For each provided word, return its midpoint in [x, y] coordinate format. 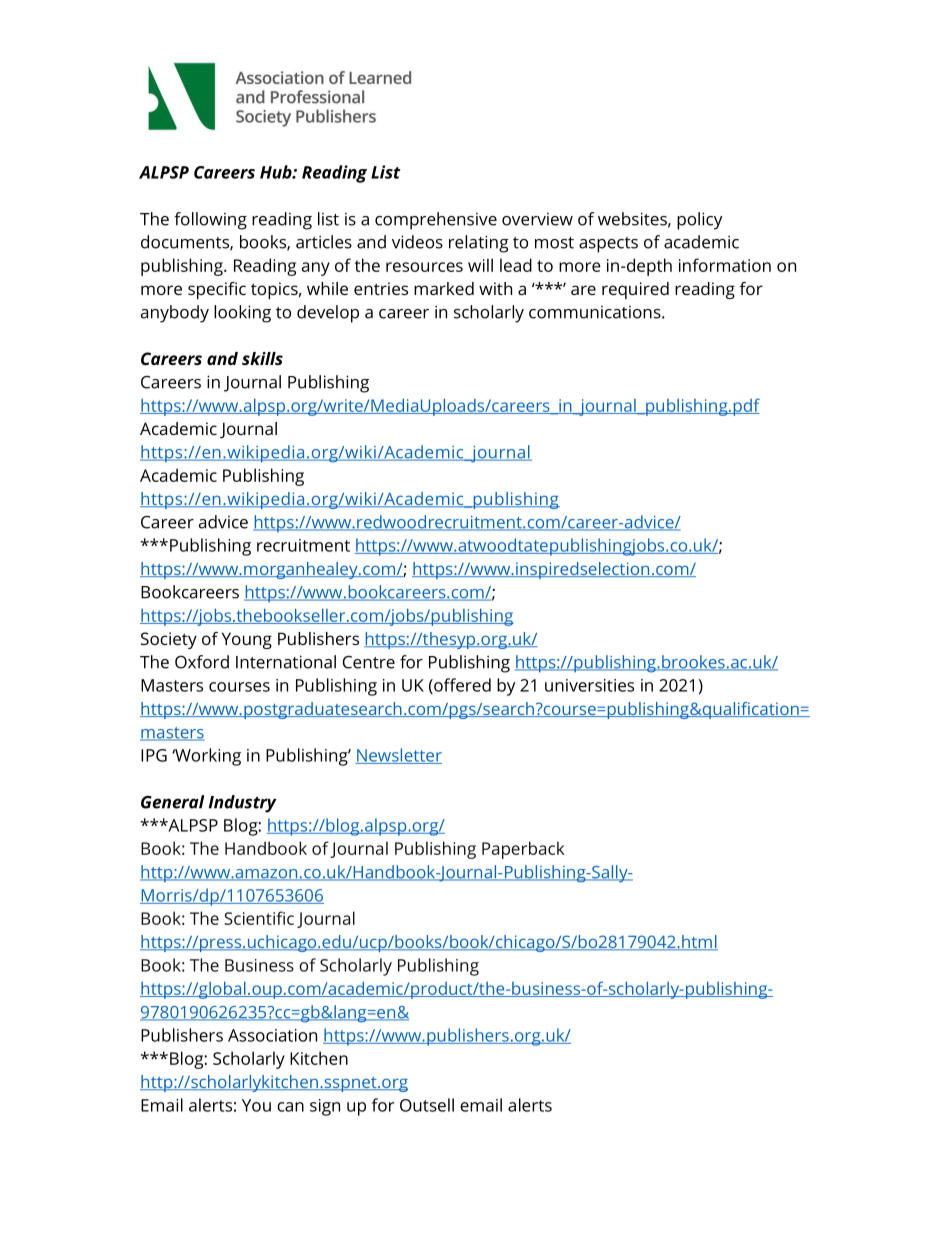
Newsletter [398, 756]
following [210, 221]
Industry [243, 804]
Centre [369, 662]
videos [417, 242]
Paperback [523, 850]
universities [589, 685]
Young [247, 640]
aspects [608, 245]
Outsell [427, 1105]
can [290, 1107]
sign [325, 1107]
